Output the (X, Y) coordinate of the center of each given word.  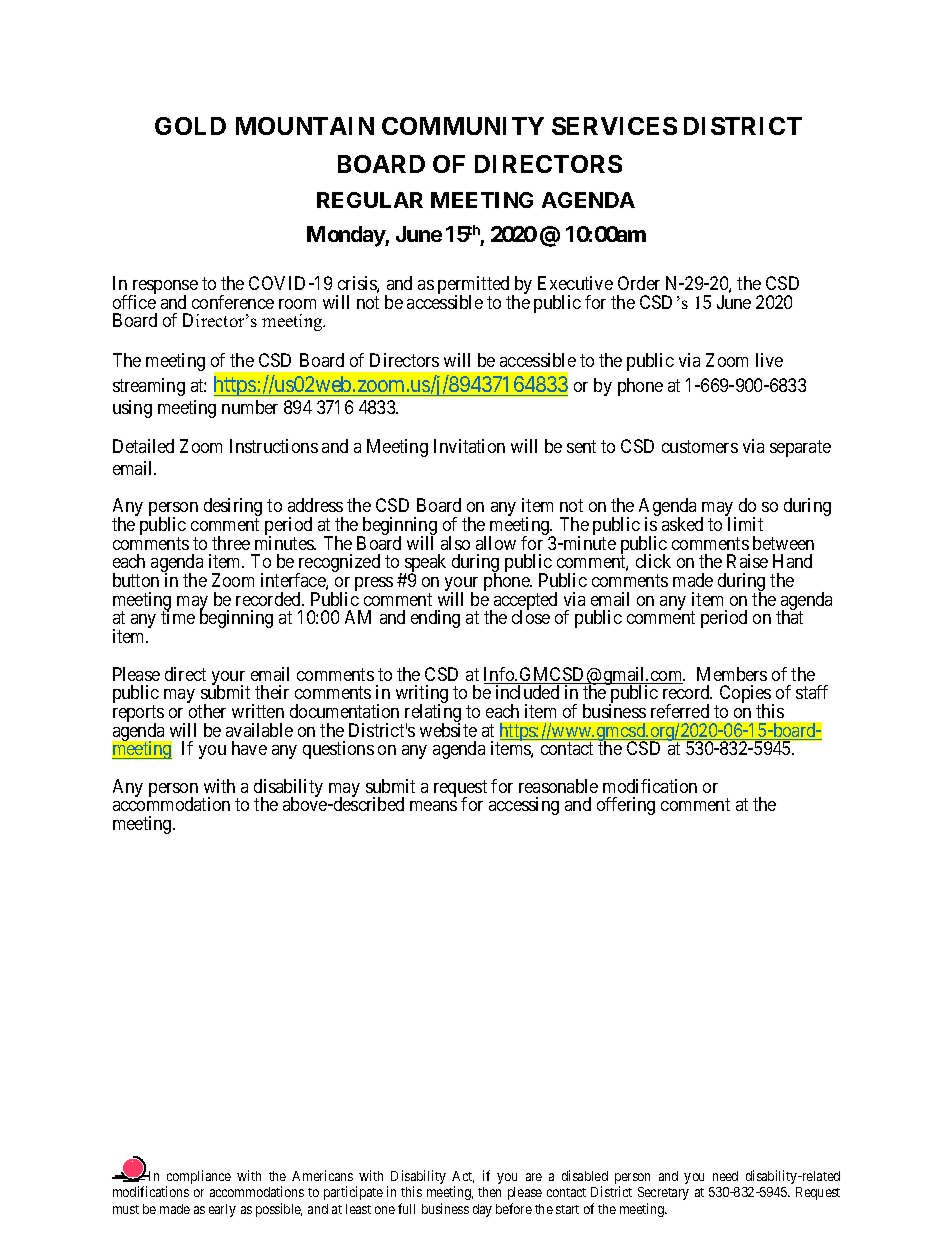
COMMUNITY (463, 126)
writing (422, 695)
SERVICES (614, 126)
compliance (198, 1178)
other (207, 711)
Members (732, 674)
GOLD (190, 126)
